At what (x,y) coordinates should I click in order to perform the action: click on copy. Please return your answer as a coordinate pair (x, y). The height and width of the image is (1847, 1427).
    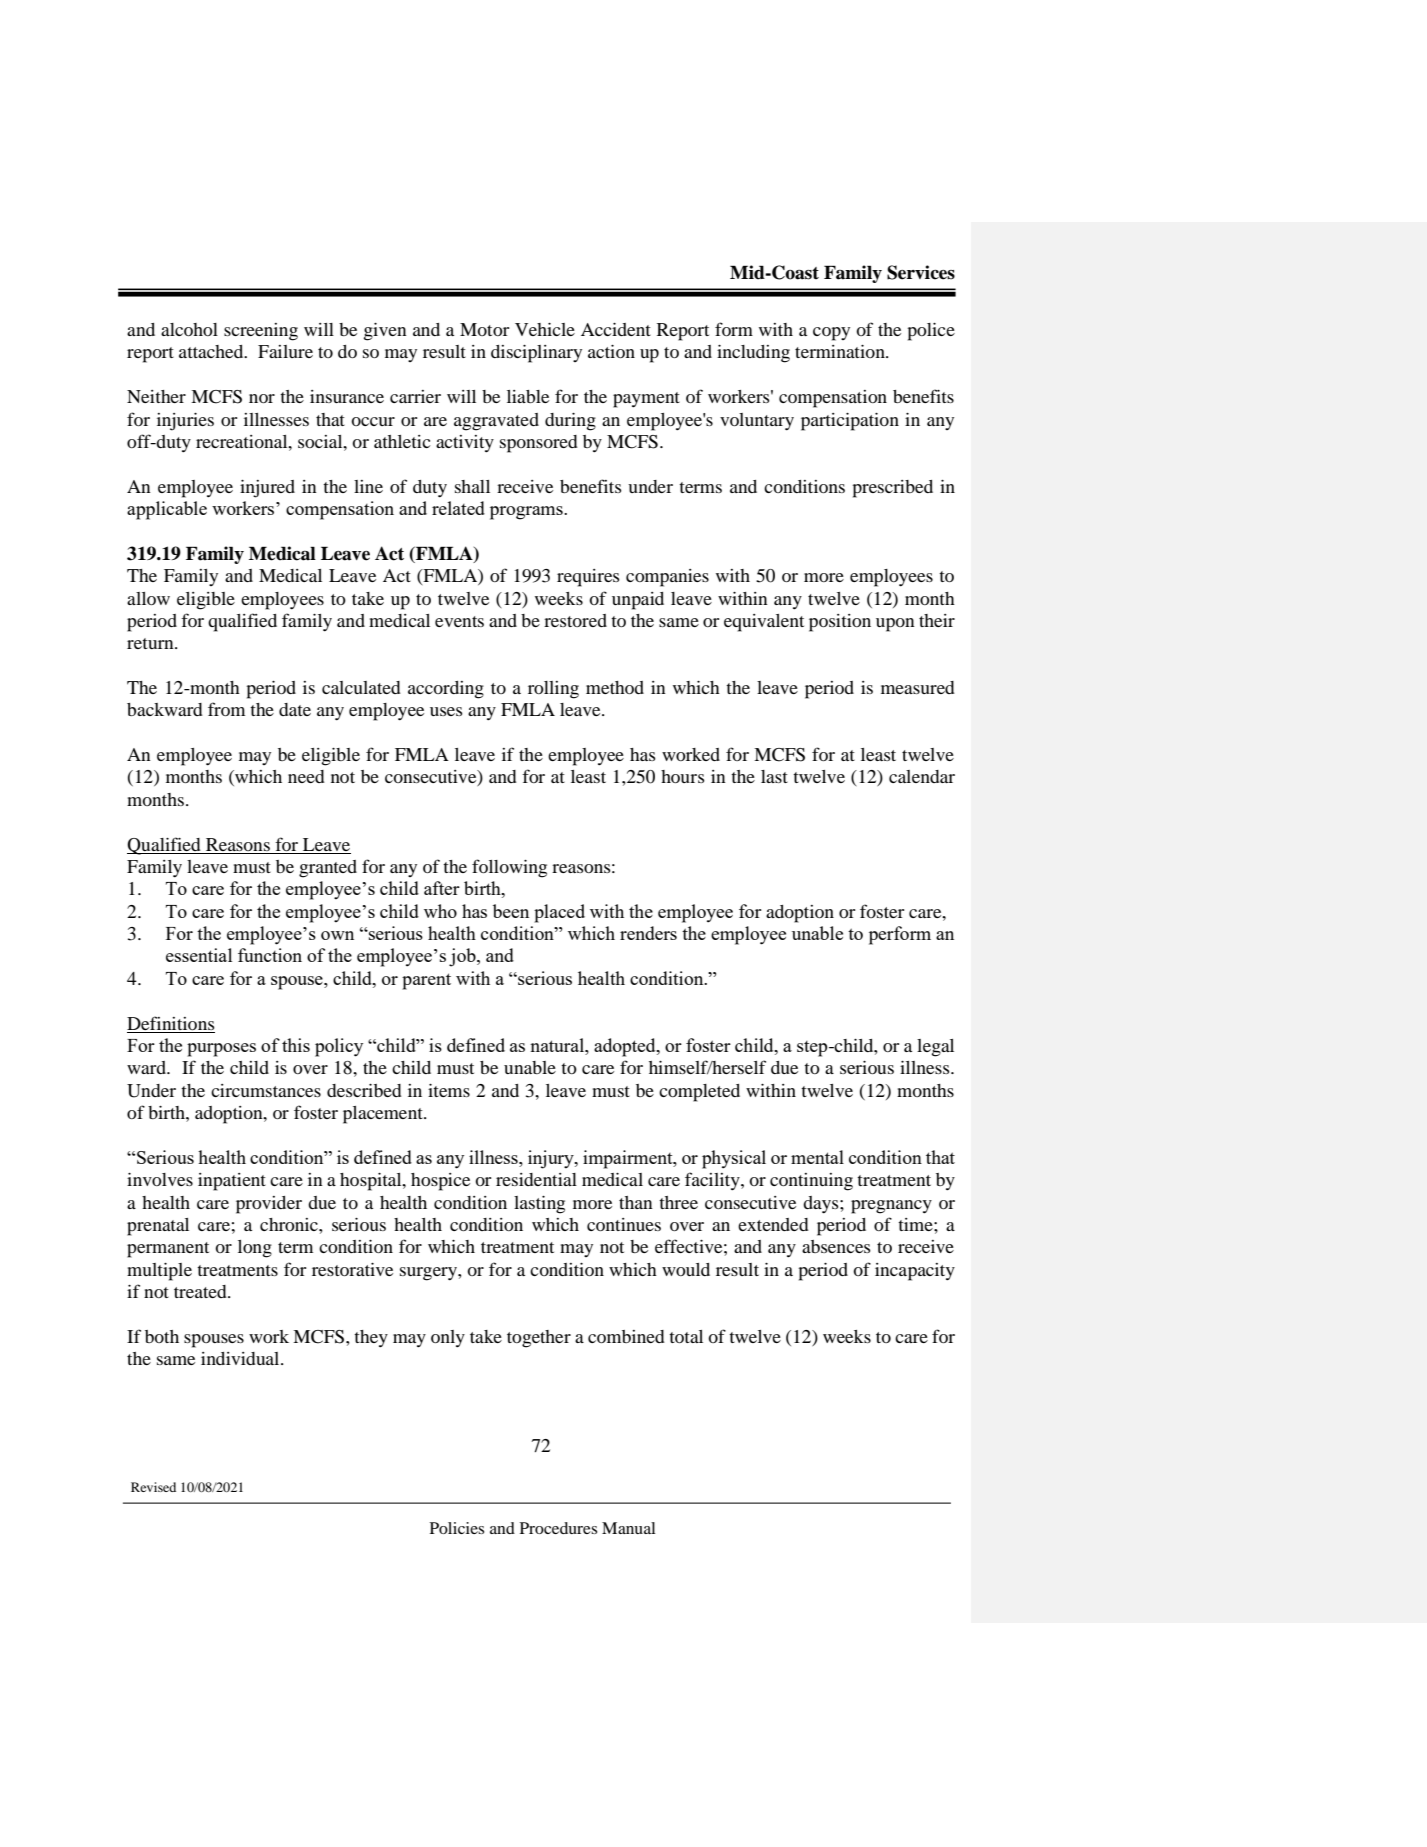
    Looking at the image, I should click on (831, 334).
